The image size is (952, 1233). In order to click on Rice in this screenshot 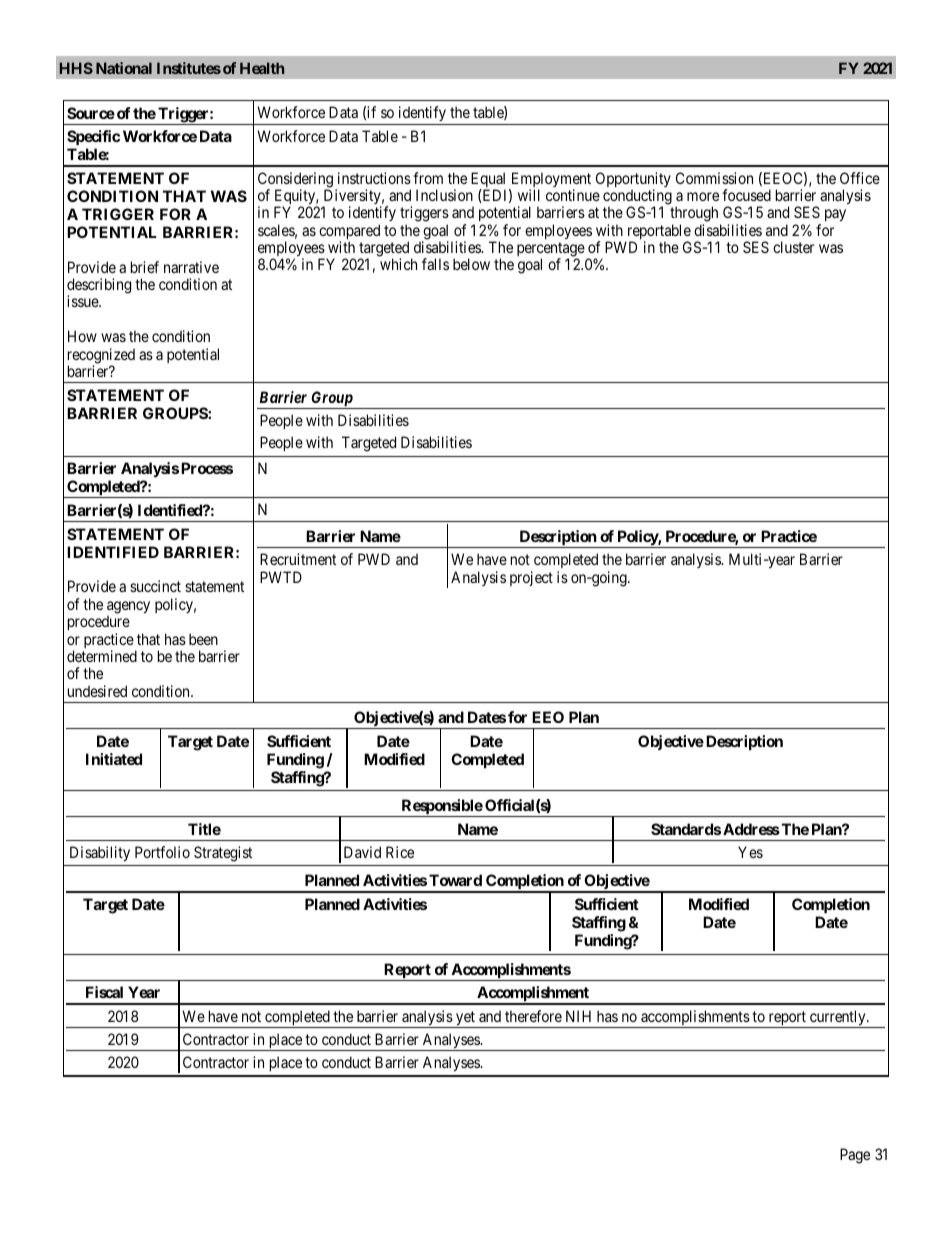, I will do `click(400, 852)`.
